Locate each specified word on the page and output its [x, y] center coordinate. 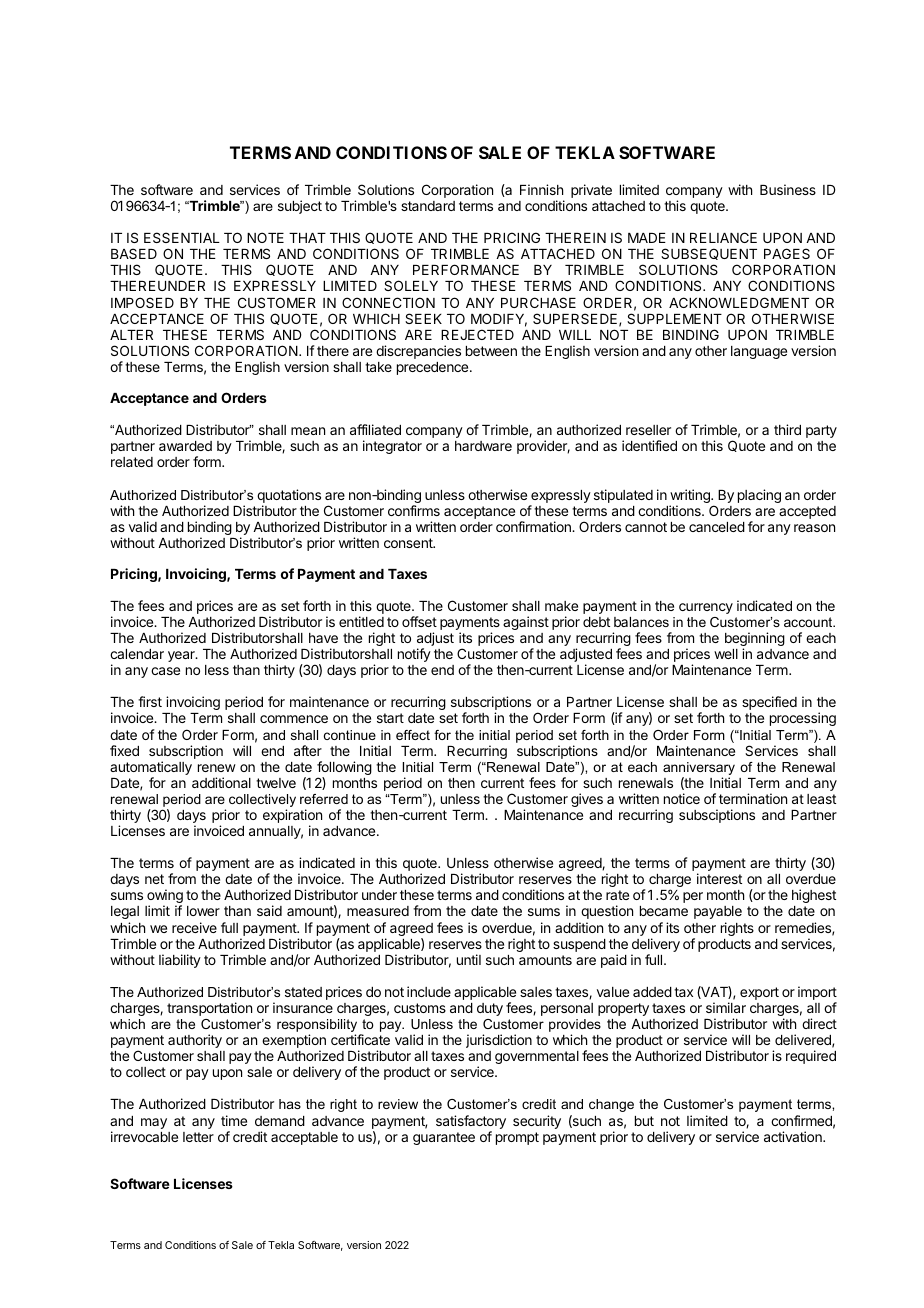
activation [794, 1136]
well [726, 654]
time [234, 1120]
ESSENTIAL [182, 237]
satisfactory [471, 1122]
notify [414, 655]
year [182, 656]
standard [428, 206]
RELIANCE [723, 237]
